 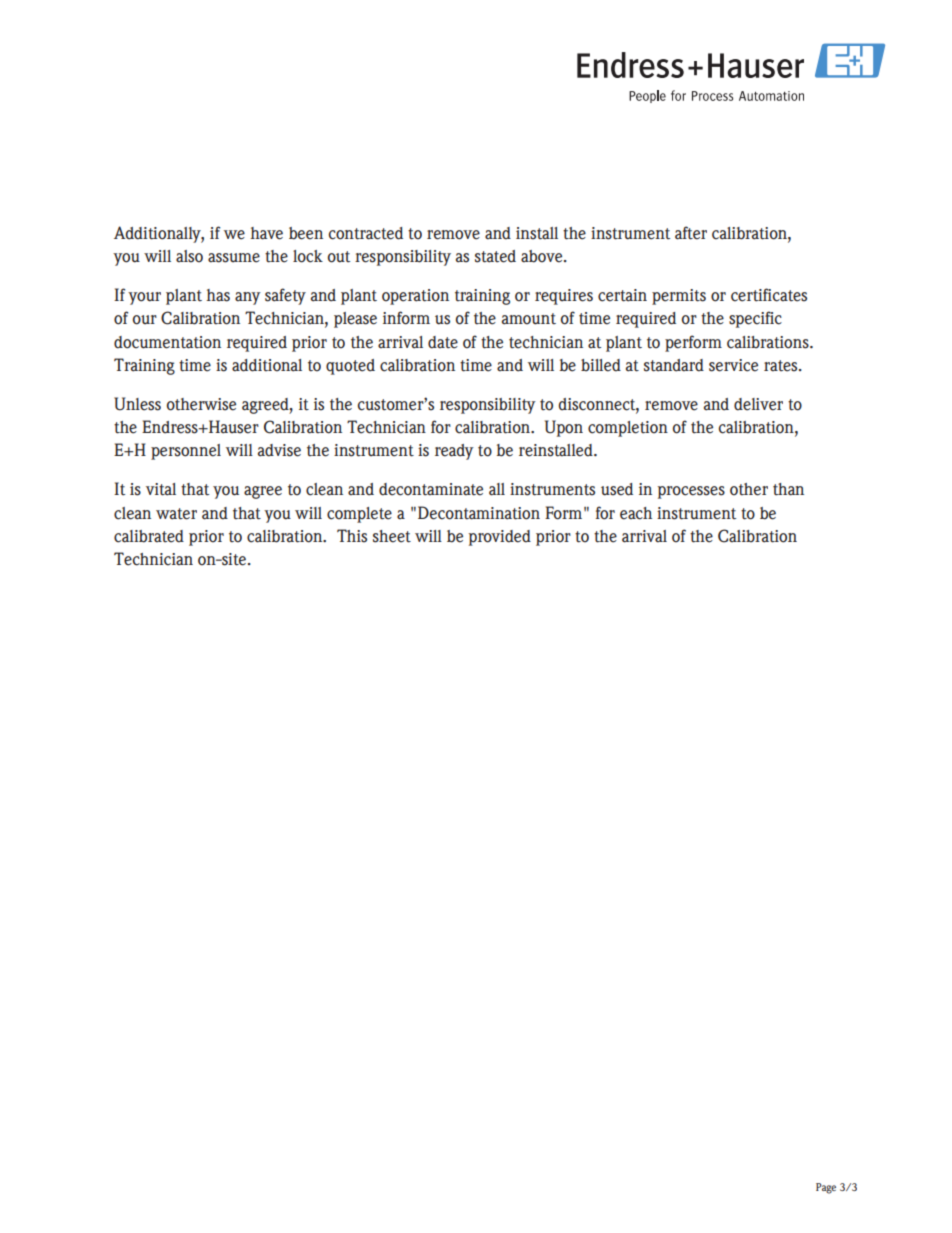 I want to click on provided, so click(x=500, y=538).
